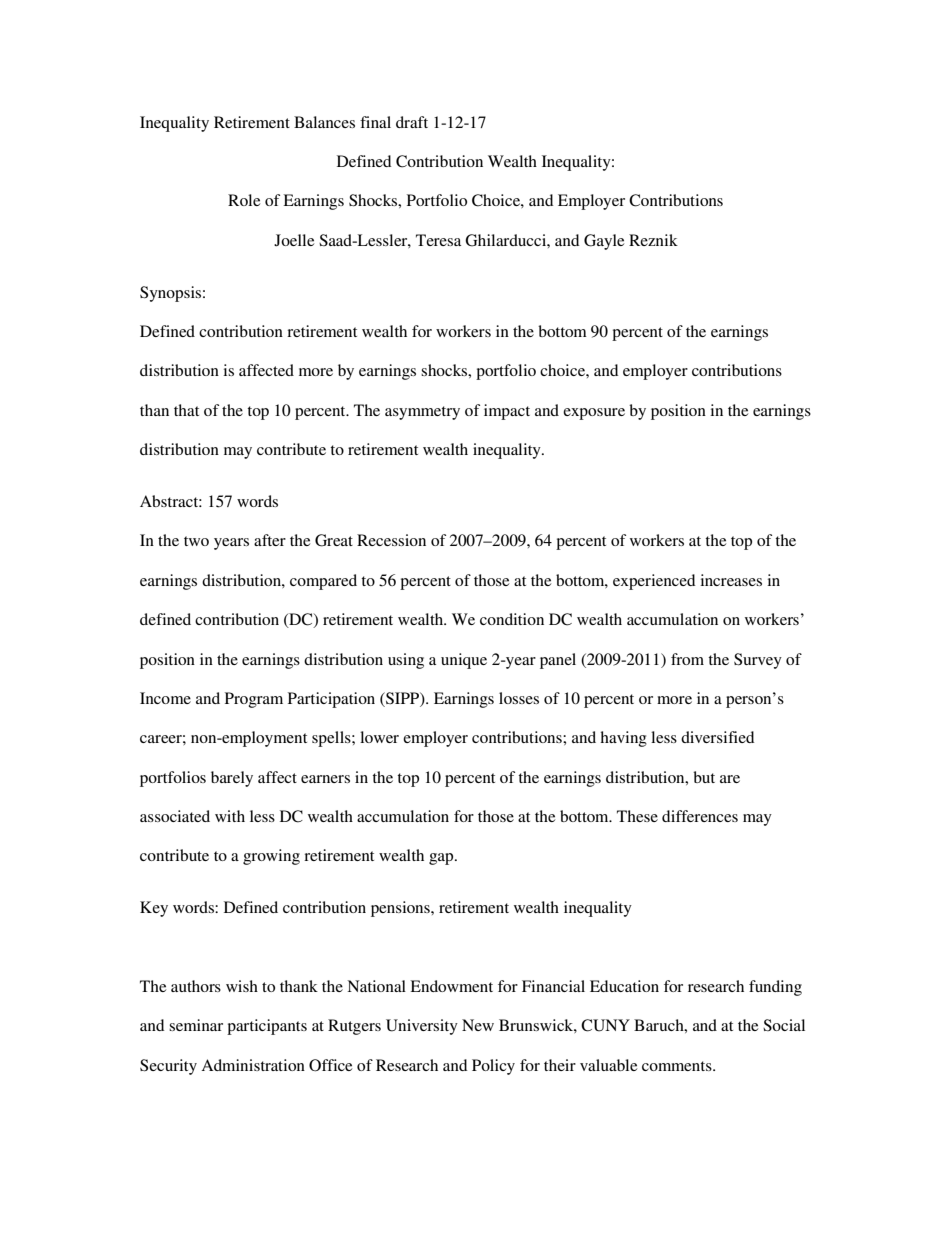  Describe the element at coordinates (604, 242) in the document. I see `Gayle` at that location.
